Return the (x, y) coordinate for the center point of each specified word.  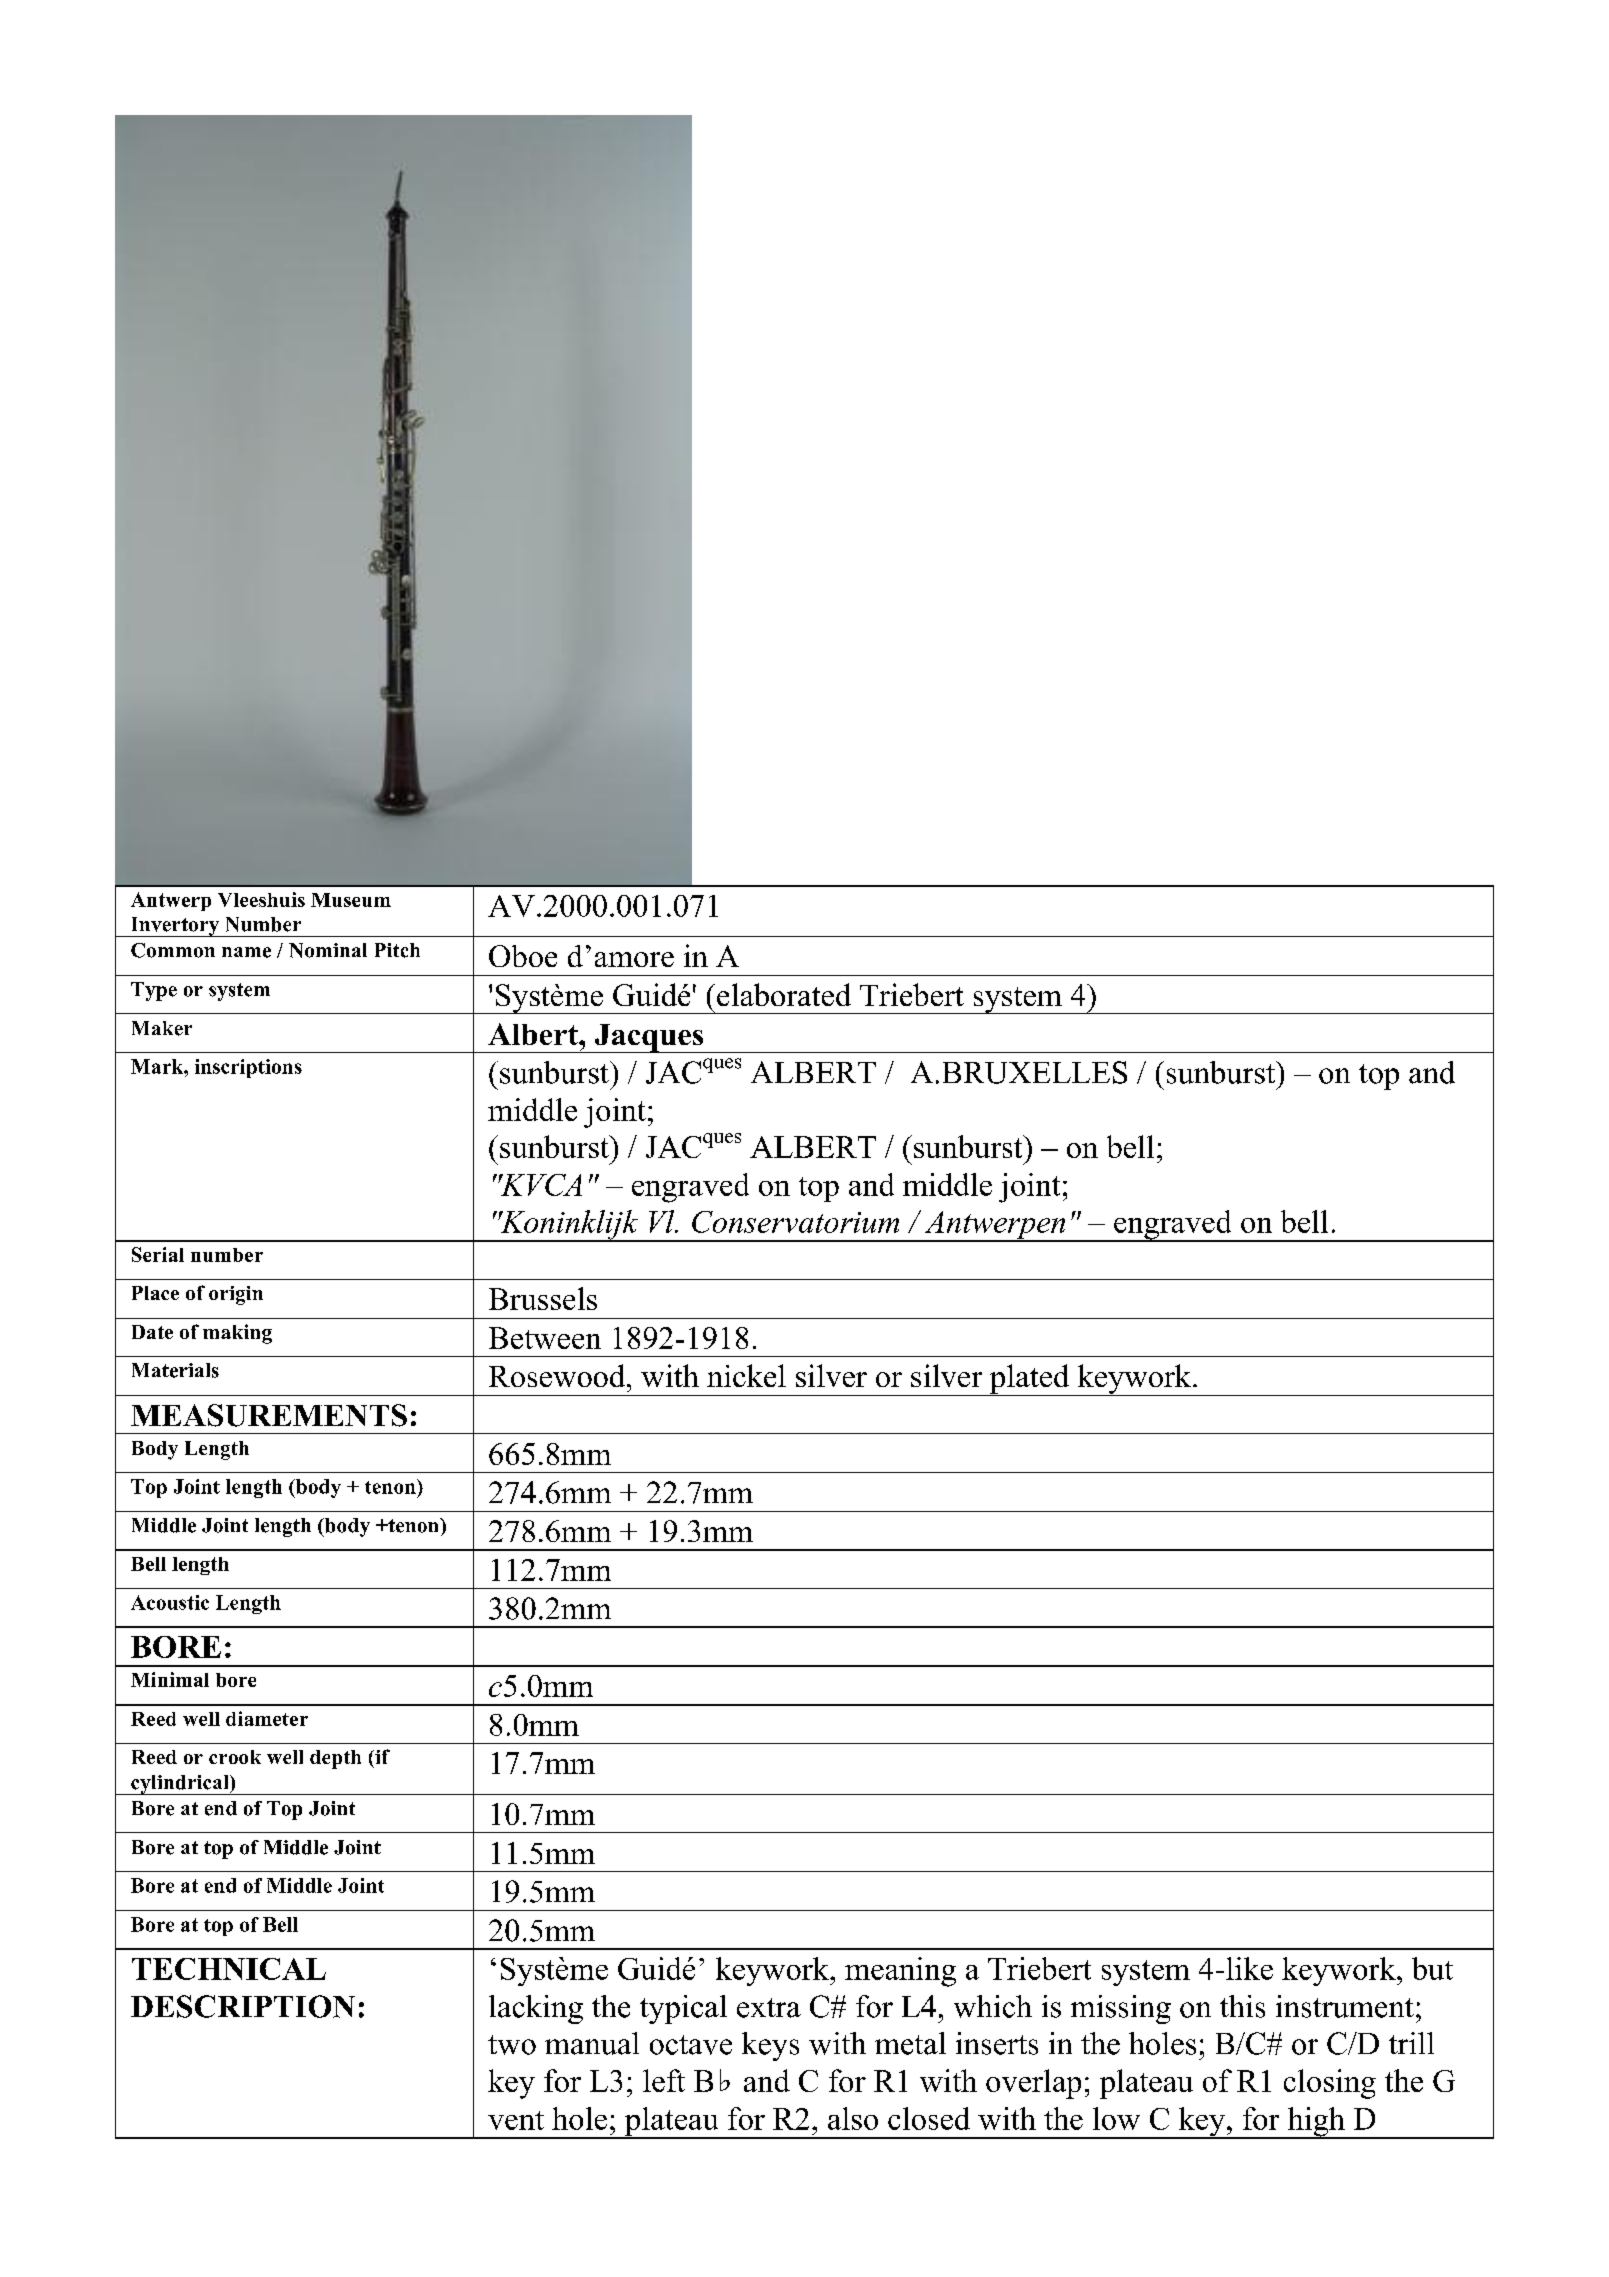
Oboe (523, 956)
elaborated (784, 994)
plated (1030, 1380)
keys (770, 2046)
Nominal (328, 950)
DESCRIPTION (243, 2006)
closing (1330, 2084)
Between (545, 1338)
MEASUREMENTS (269, 1415)
